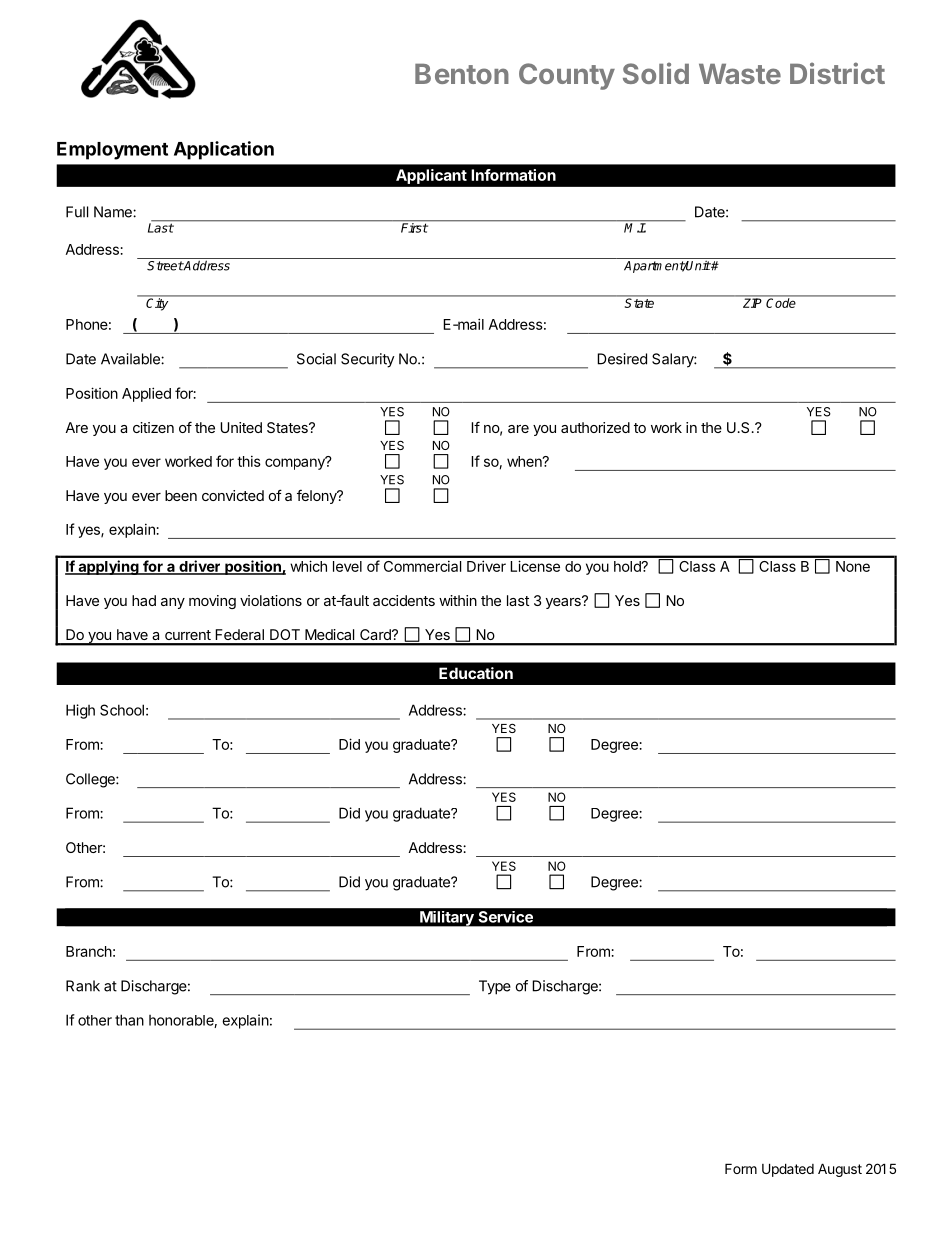 Image resolution: width=952 pixels, height=1233 pixels. What do you see at coordinates (595, 427) in the screenshot?
I see `authorized` at bounding box center [595, 427].
